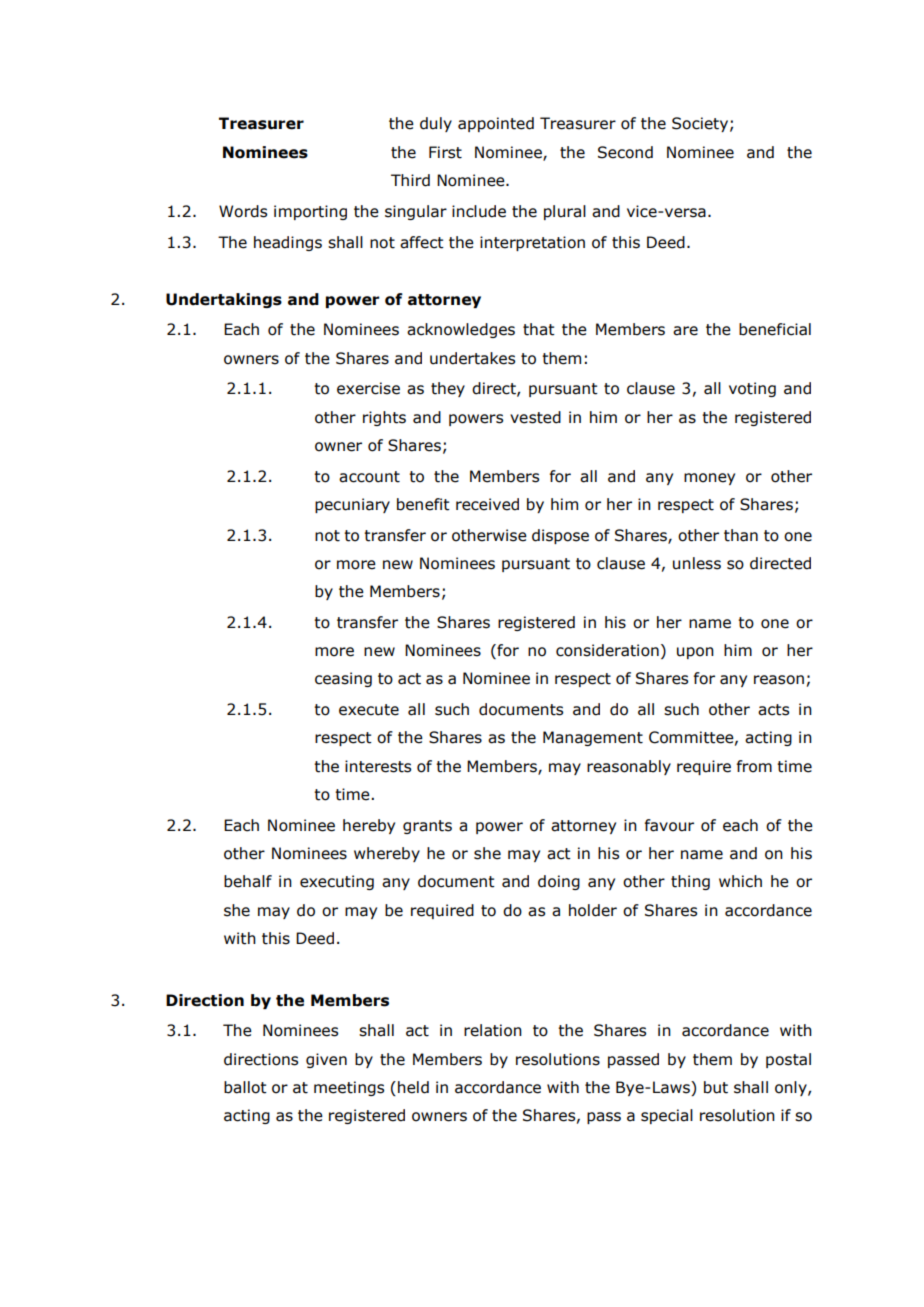 The width and height of the image is (924, 1307). I want to click on but, so click(716, 1087).
